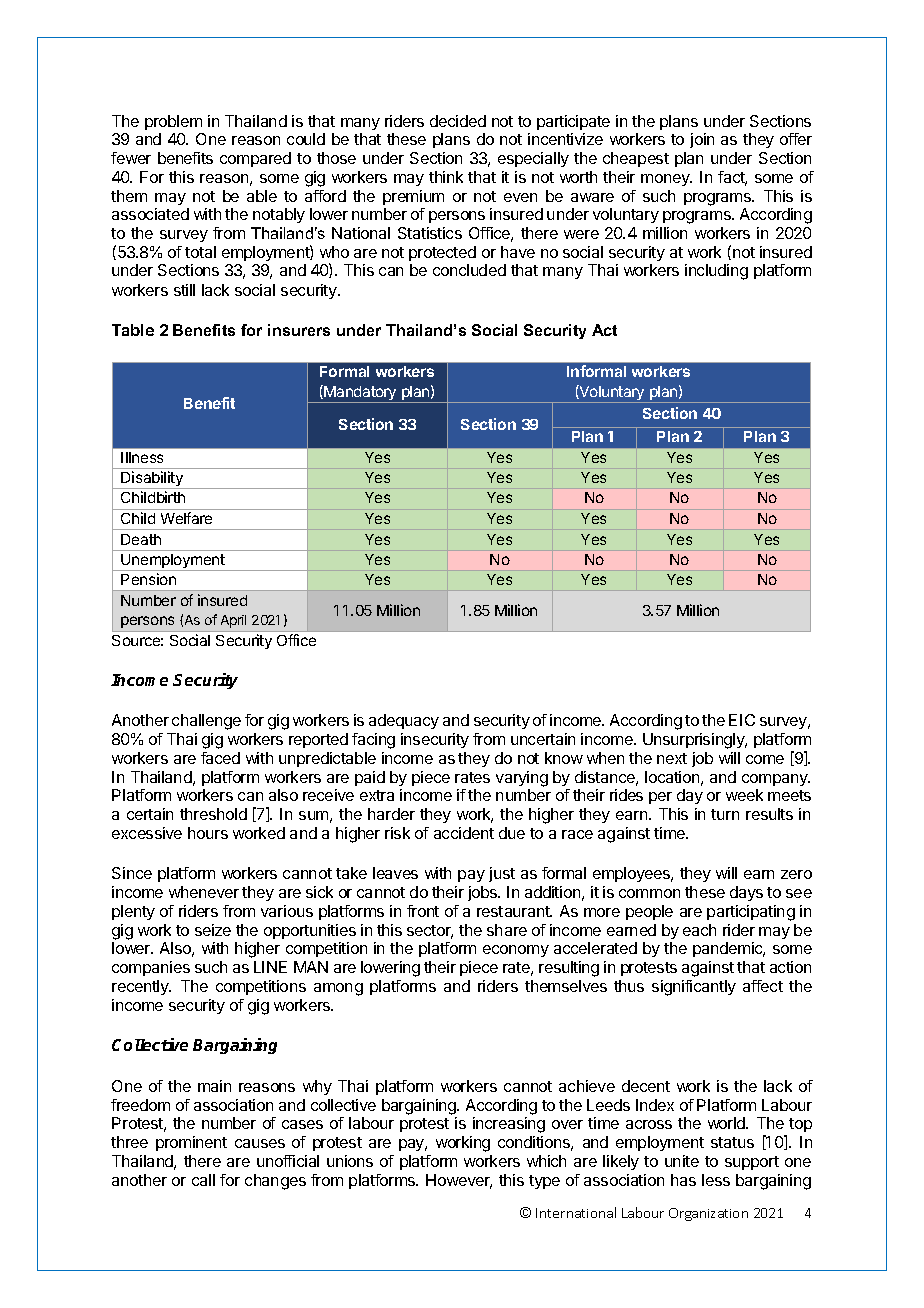 The image size is (924, 1308). Describe the element at coordinates (186, 518) in the screenshot. I see `Welfare` at that location.
